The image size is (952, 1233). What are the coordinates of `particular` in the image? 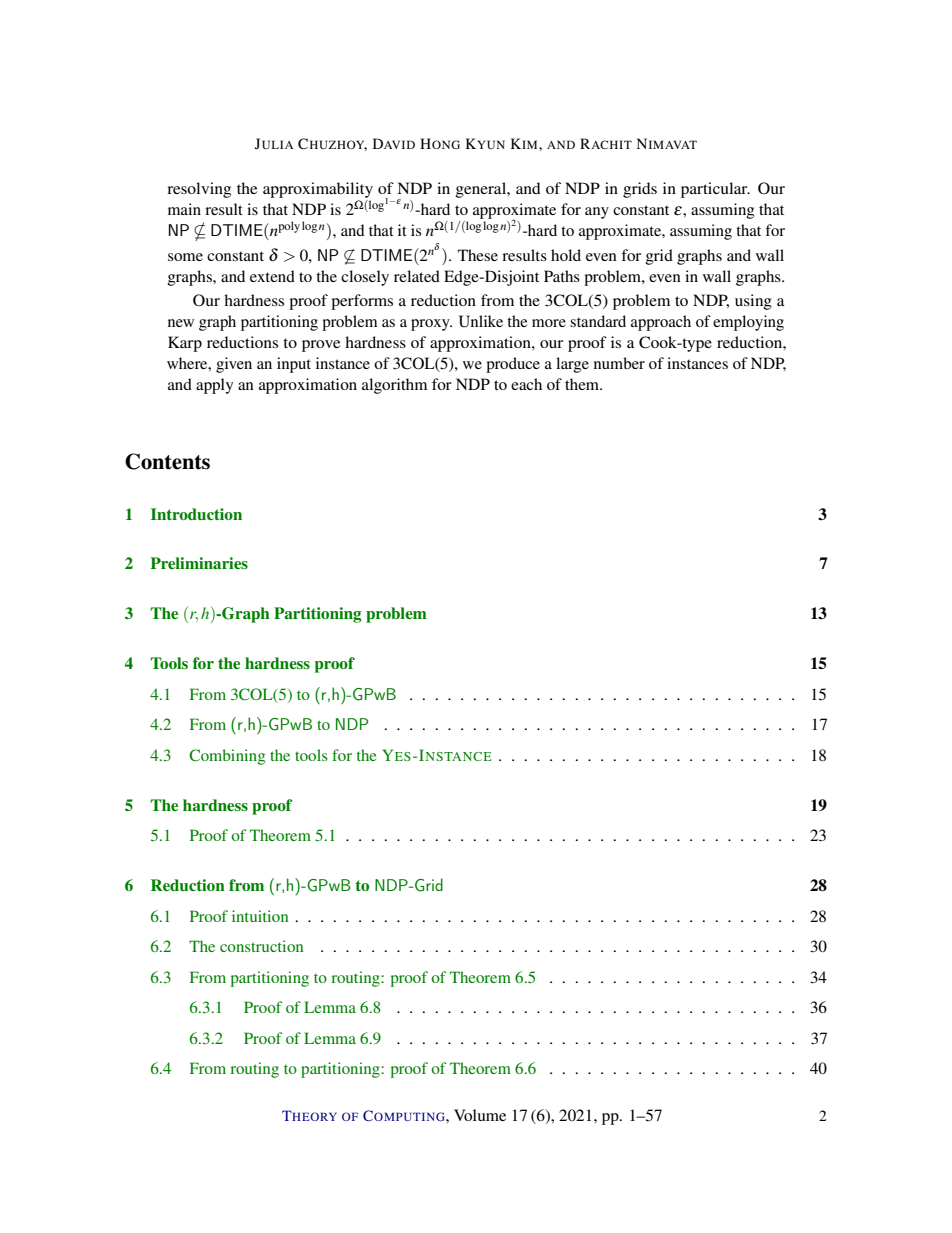 It's located at (715, 190).
